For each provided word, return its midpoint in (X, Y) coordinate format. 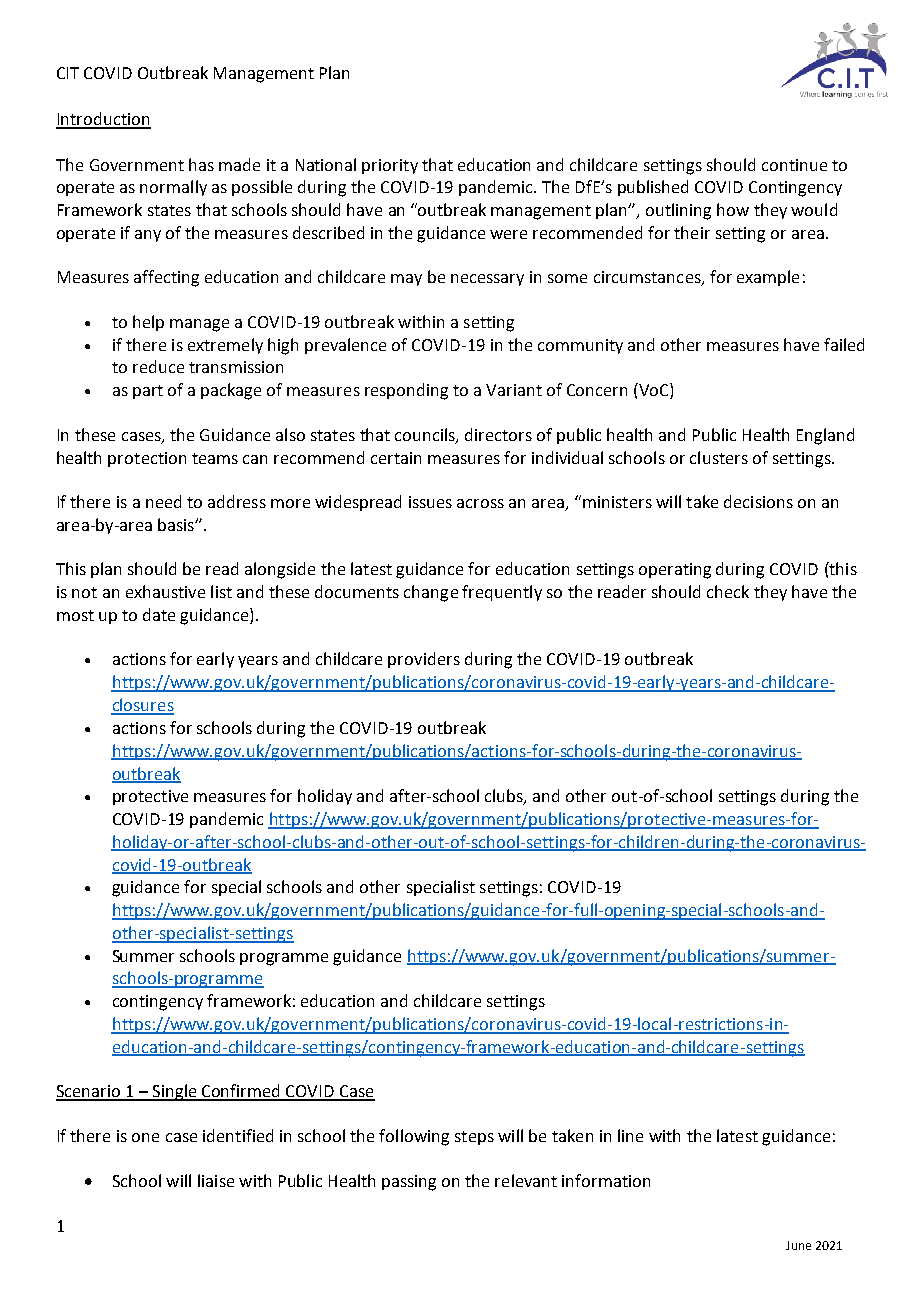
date (159, 614)
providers (424, 660)
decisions (758, 501)
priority (390, 166)
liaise (216, 1180)
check (728, 591)
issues (430, 502)
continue (794, 165)
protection (147, 459)
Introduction (103, 120)
